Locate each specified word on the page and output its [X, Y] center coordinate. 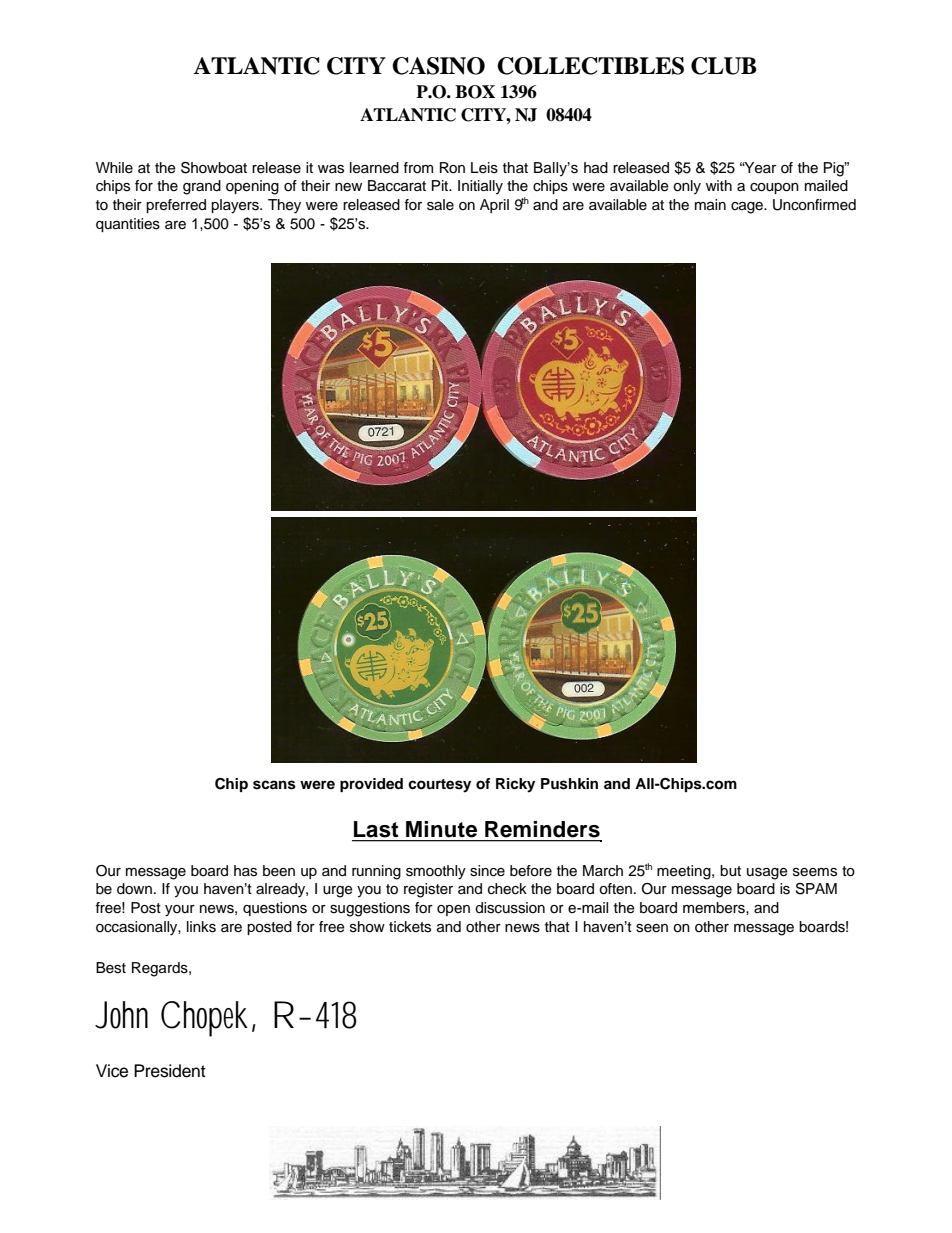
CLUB [724, 66]
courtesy [439, 786]
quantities [128, 225]
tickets [410, 927]
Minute [441, 829]
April [494, 206]
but [730, 871]
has [245, 871]
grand [202, 187]
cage [748, 208]
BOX [475, 92]
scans [274, 785]
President [170, 1071]
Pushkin [569, 784]
